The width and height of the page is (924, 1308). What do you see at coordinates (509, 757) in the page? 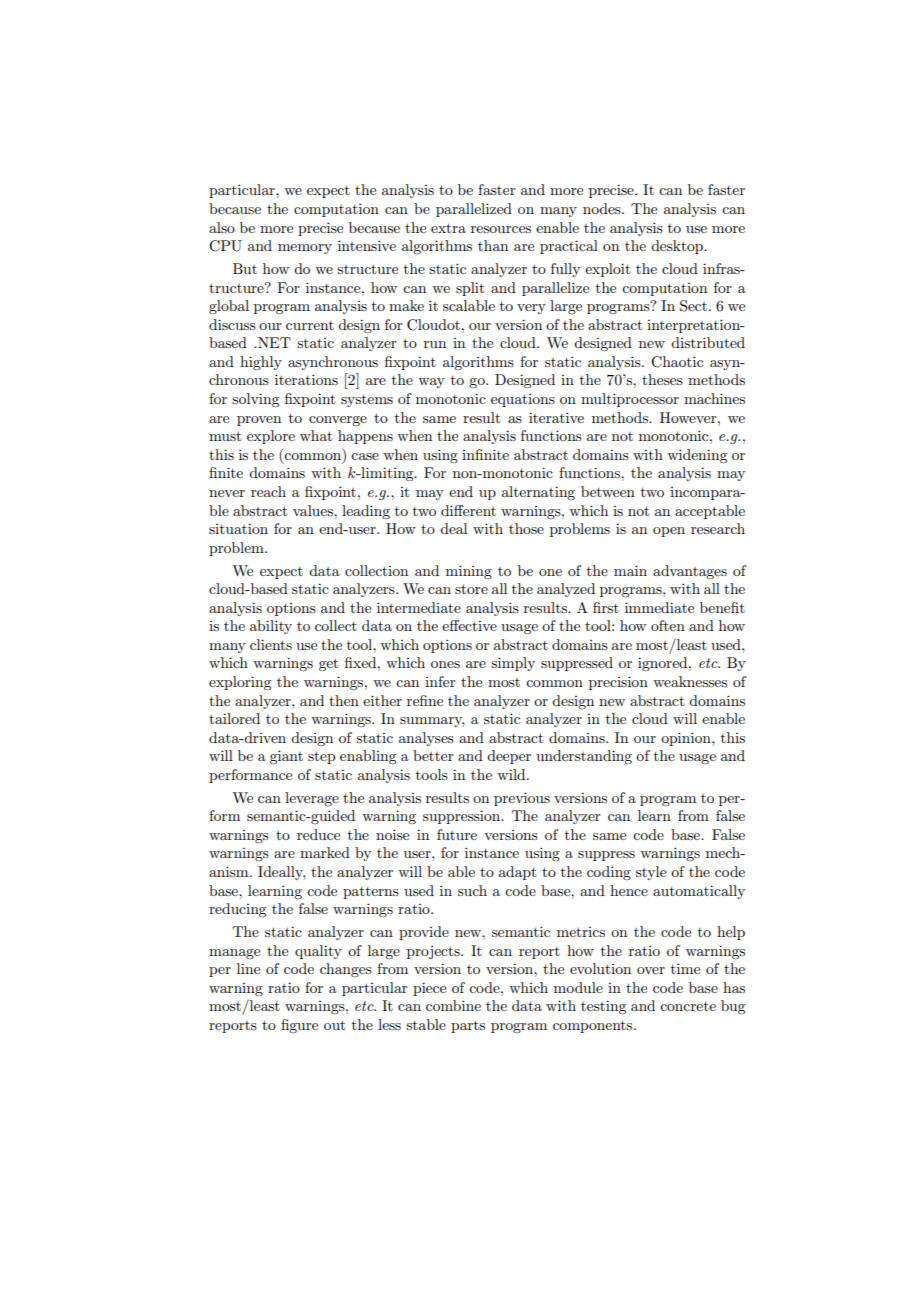
I see `deeper` at bounding box center [509, 757].
